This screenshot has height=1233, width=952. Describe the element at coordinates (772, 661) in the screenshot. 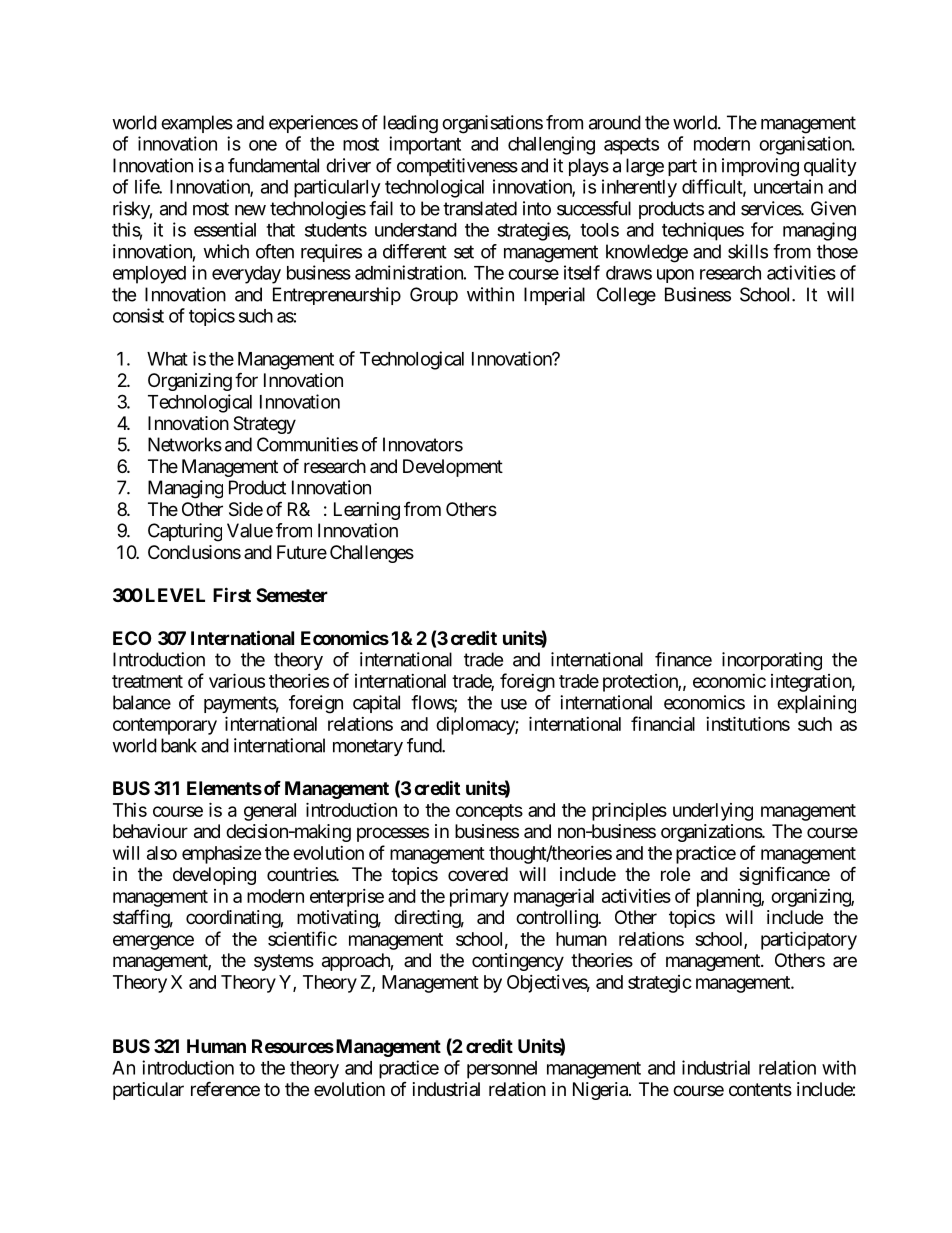

I see `incorporating` at that location.
